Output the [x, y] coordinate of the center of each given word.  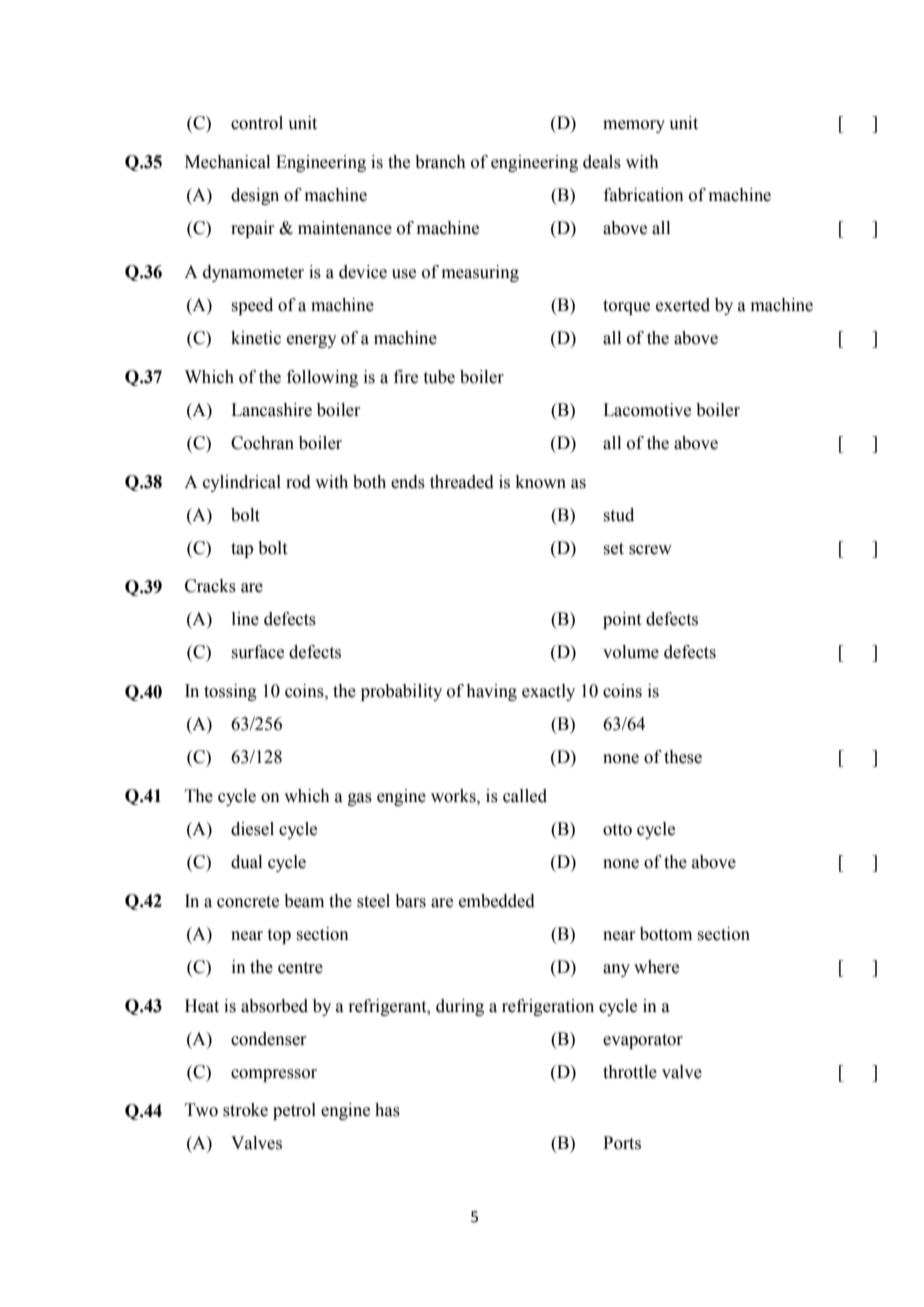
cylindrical [242, 483]
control [257, 123]
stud [619, 515]
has [387, 1110]
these [683, 757]
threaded [462, 482]
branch [440, 162]
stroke [245, 1110]
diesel [252, 829]
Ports [622, 1143]
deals [602, 162]
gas [360, 799]
